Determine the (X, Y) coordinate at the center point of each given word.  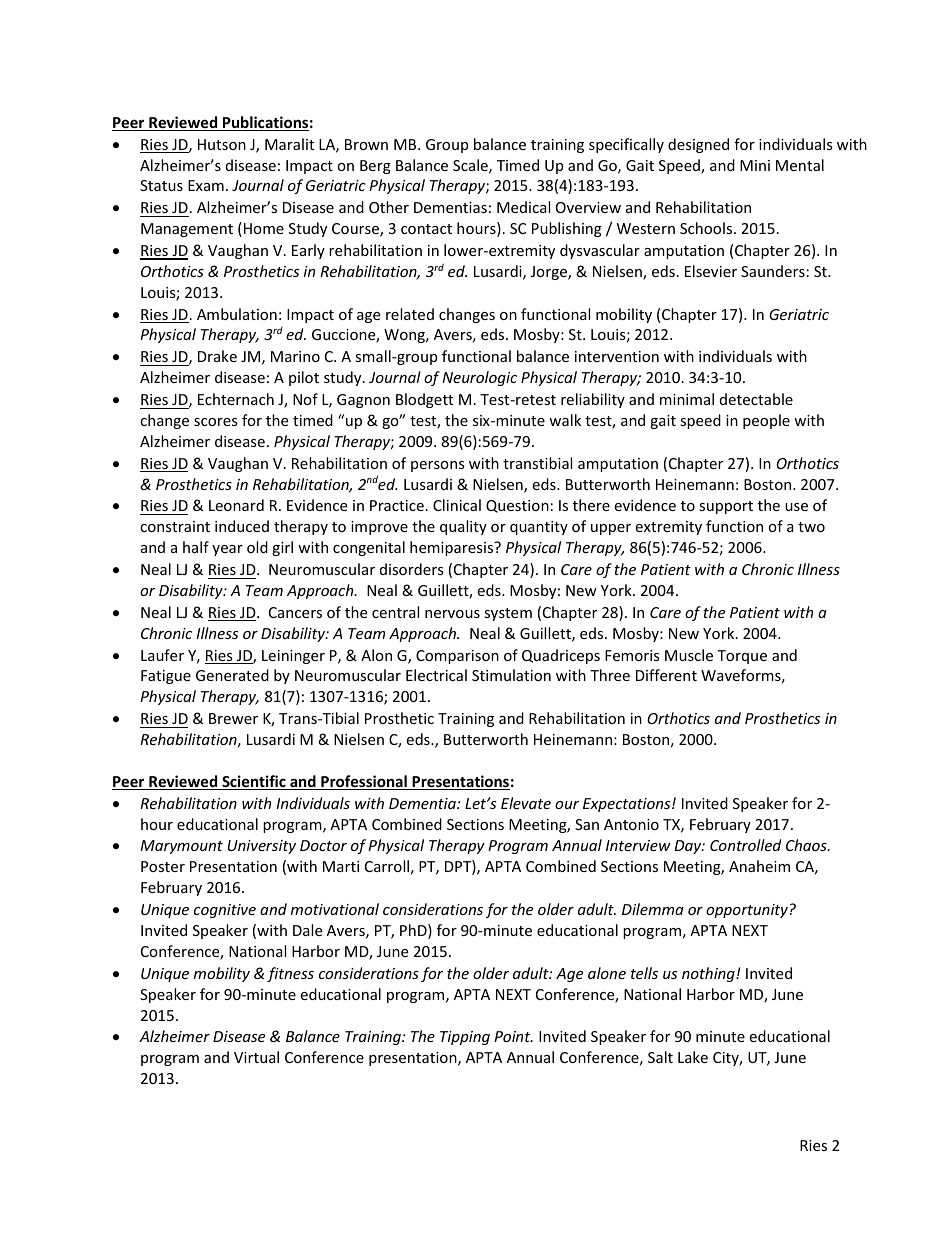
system (508, 614)
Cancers (295, 612)
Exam (206, 185)
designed (698, 145)
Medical (523, 207)
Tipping (465, 1038)
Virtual (256, 1057)
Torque (742, 657)
